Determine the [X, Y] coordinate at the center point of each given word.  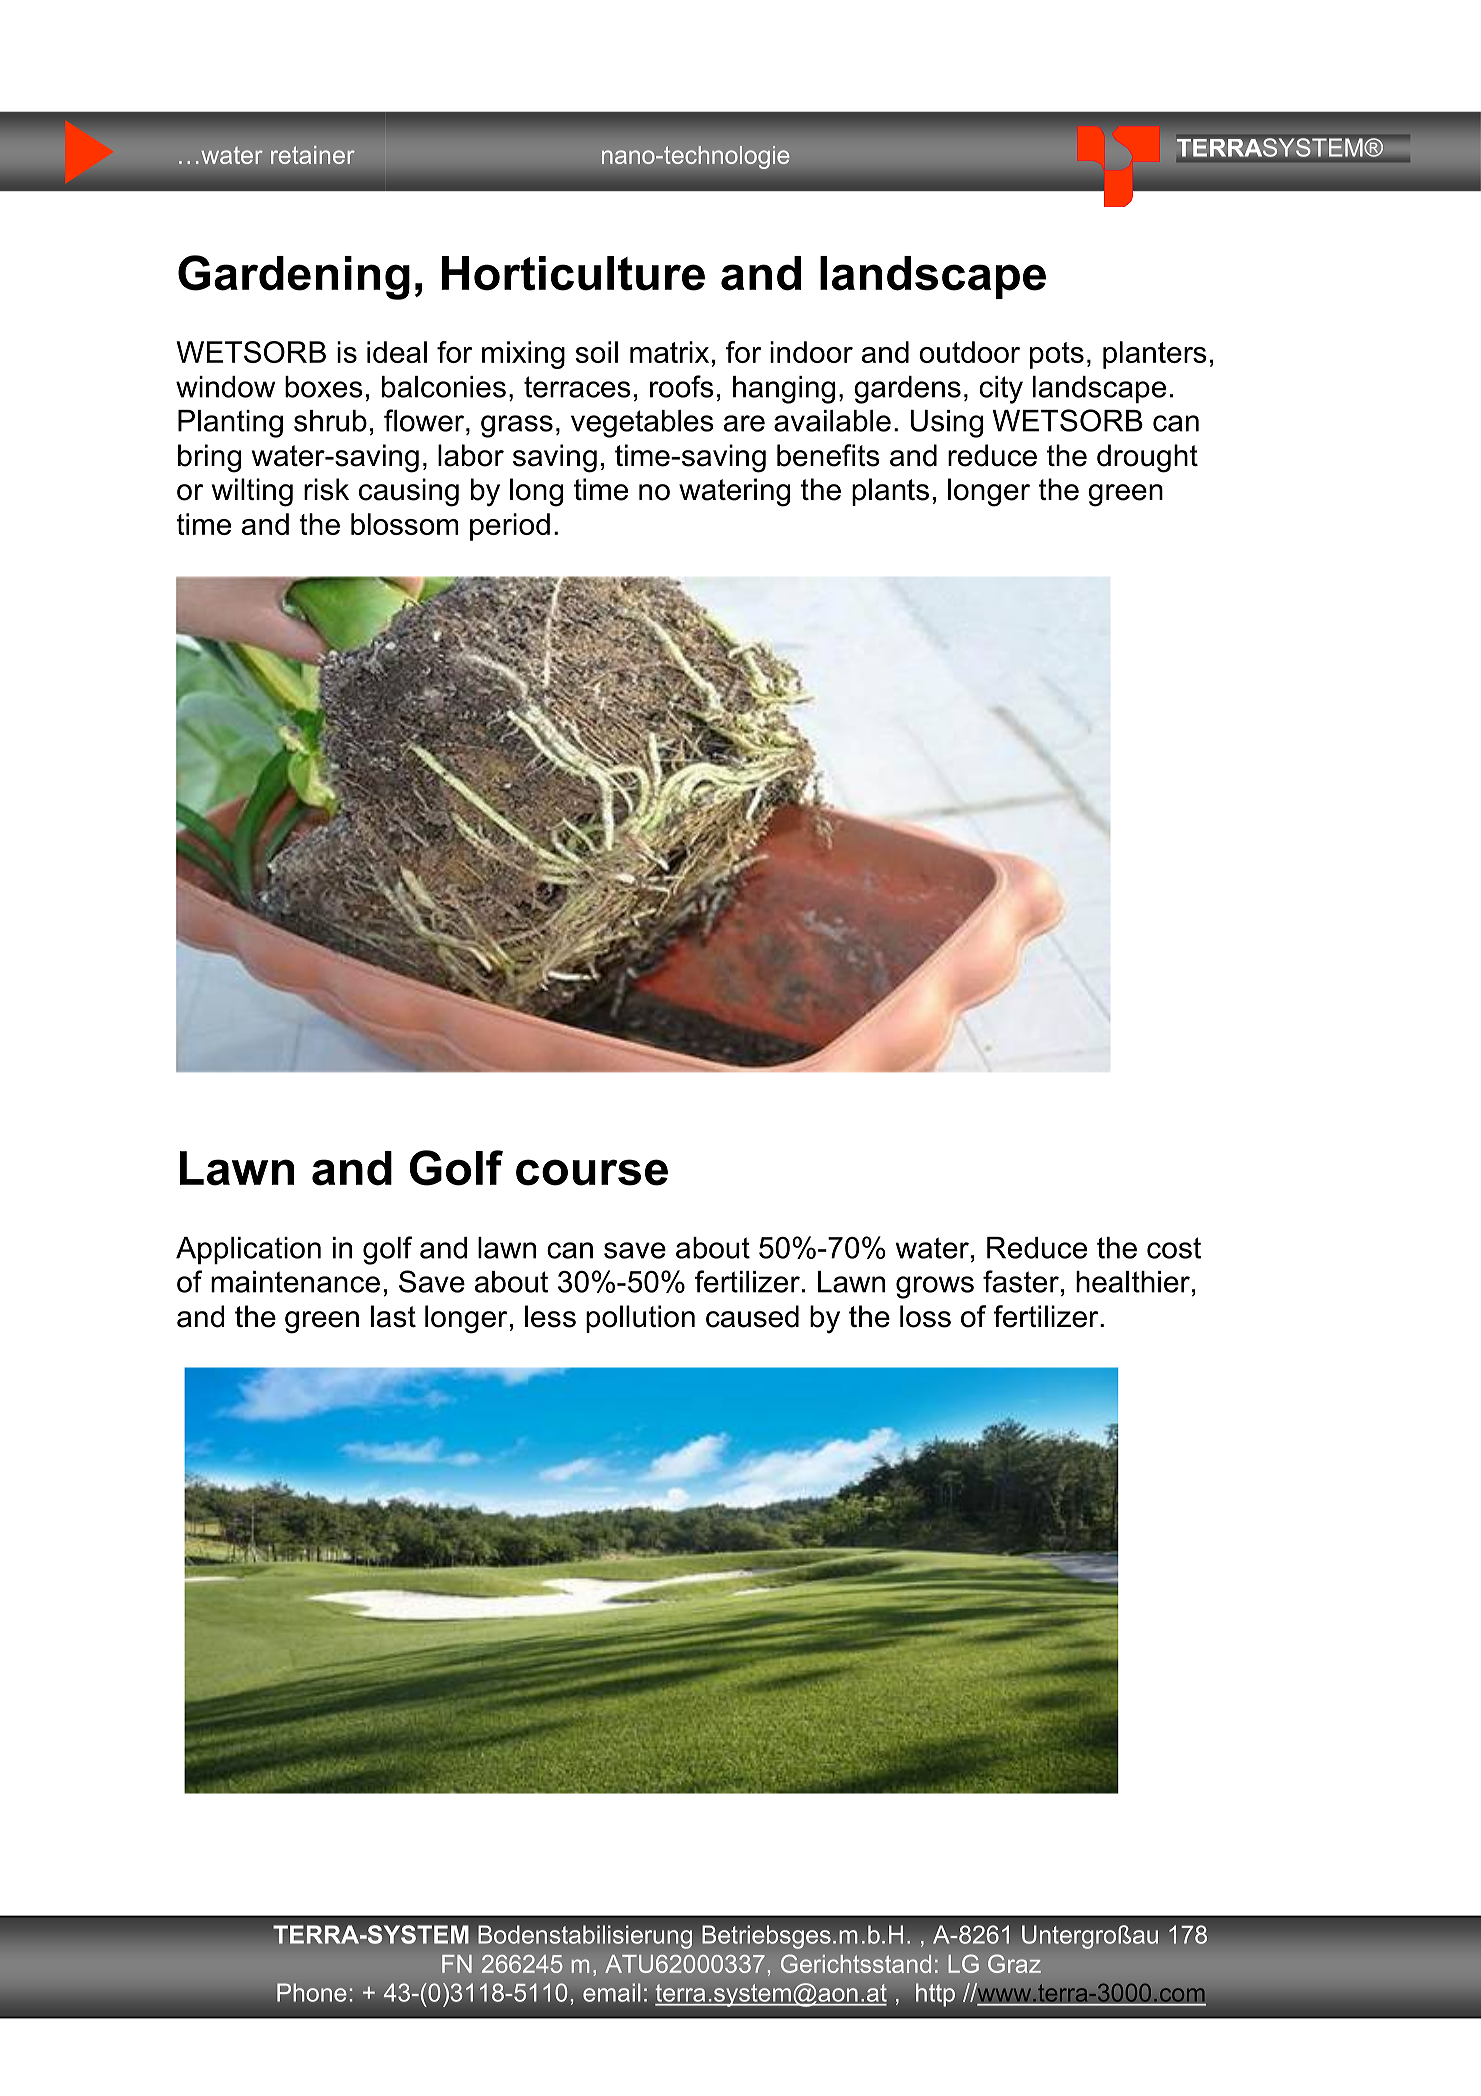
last [393, 1316]
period [510, 527]
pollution [640, 1319]
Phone [312, 1992]
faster [1021, 1281]
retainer [313, 155]
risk [326, 489]
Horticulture [573, 273]
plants [890, 492]
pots [1057, 355]
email [612, 1992]
